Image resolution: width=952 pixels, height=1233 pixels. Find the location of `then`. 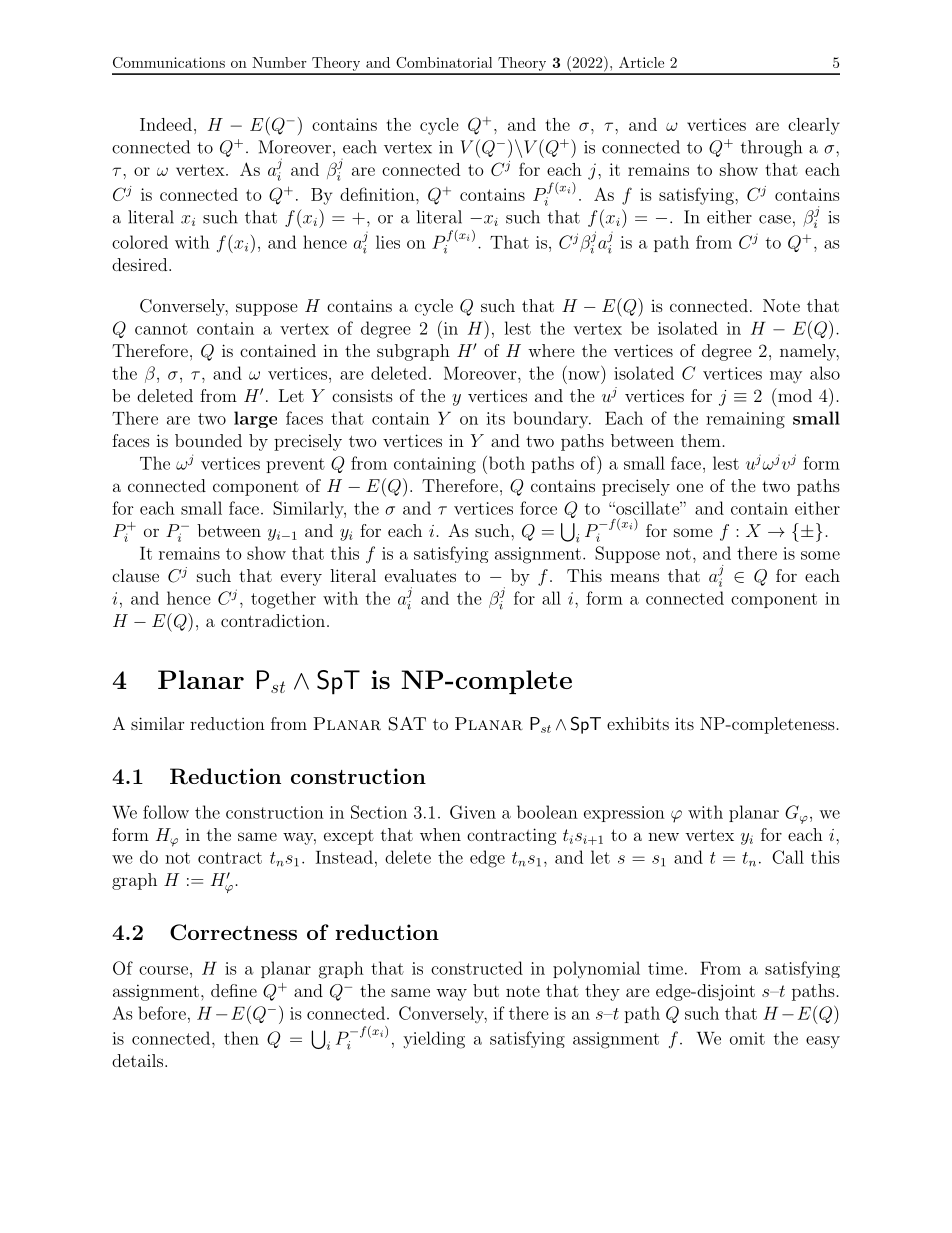

then is located at coordinates (241, 1038).
